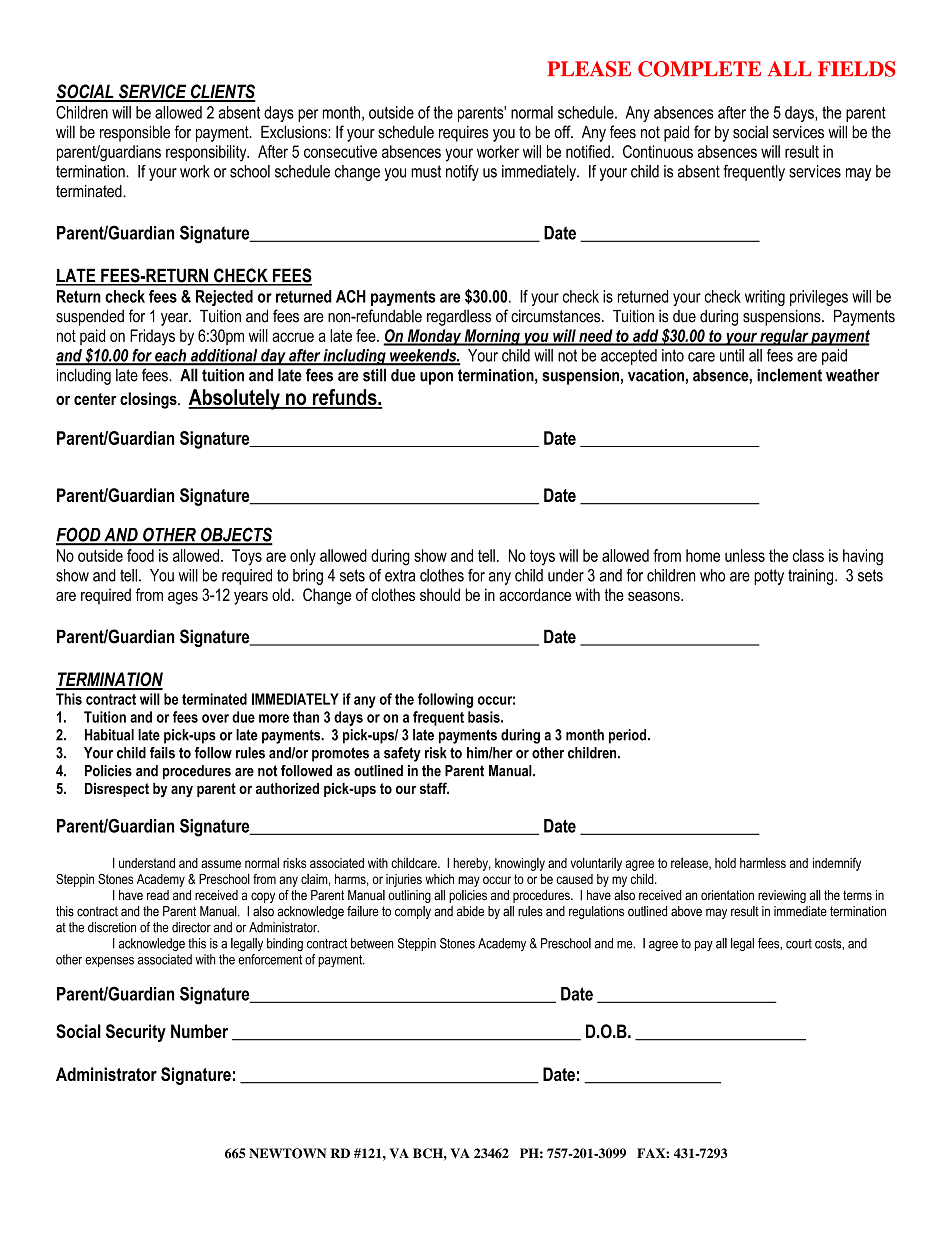  What do you see at coordinates (287, 1153) in the document?
I see `NEWTOWN` at bounding box center [287, 1153].
